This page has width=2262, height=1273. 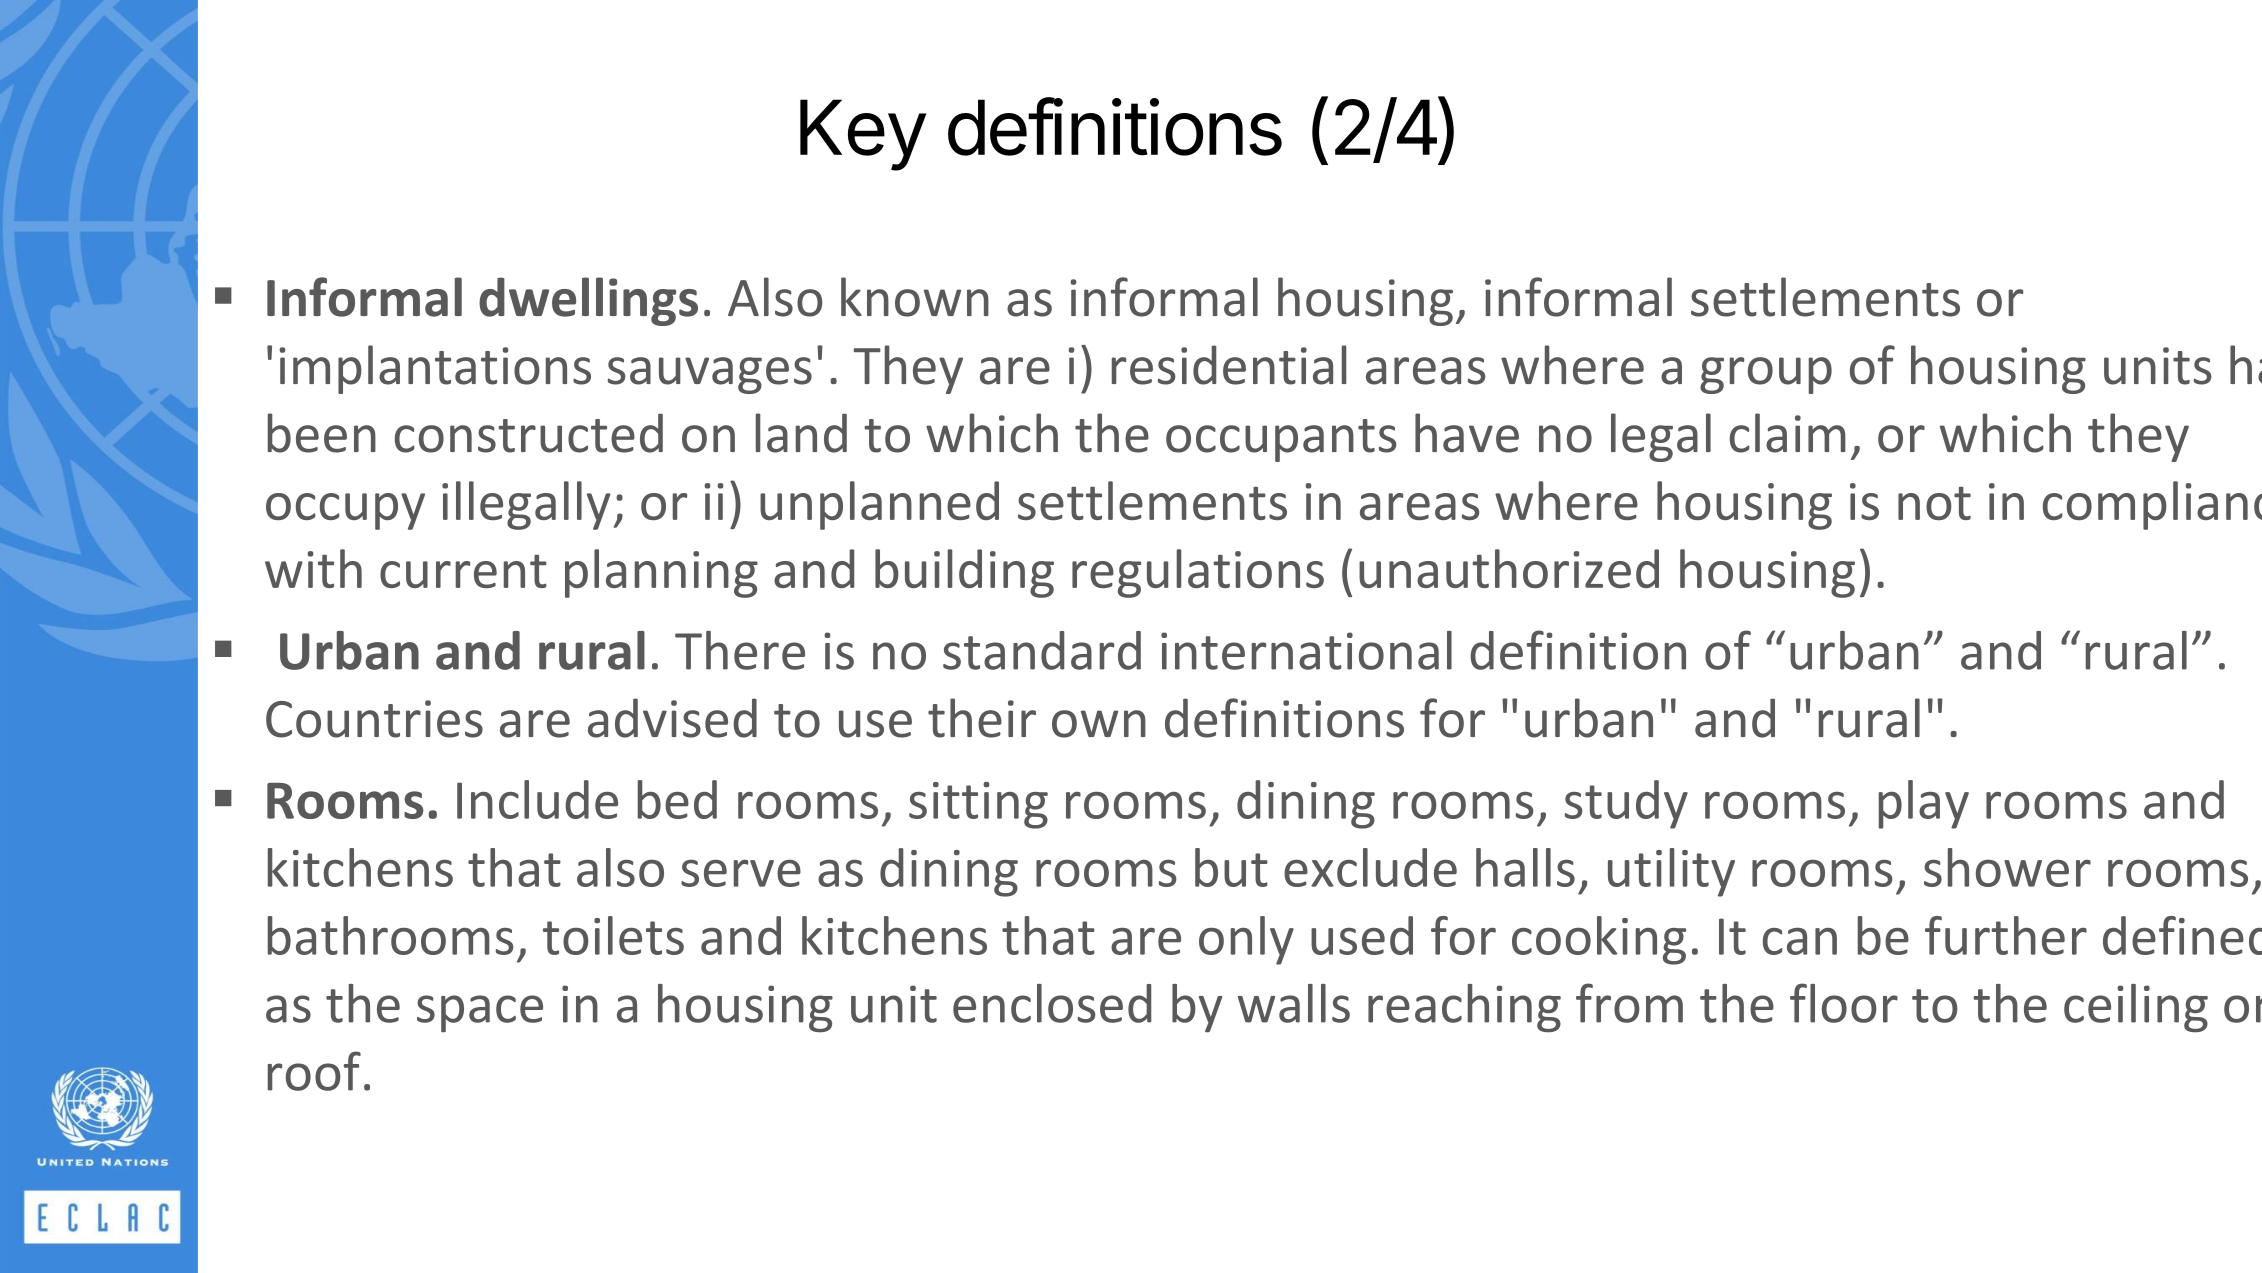 What do you see at coordinates (529, 433) in the page?
I see `constructed` at bounding box center [529, 433].
